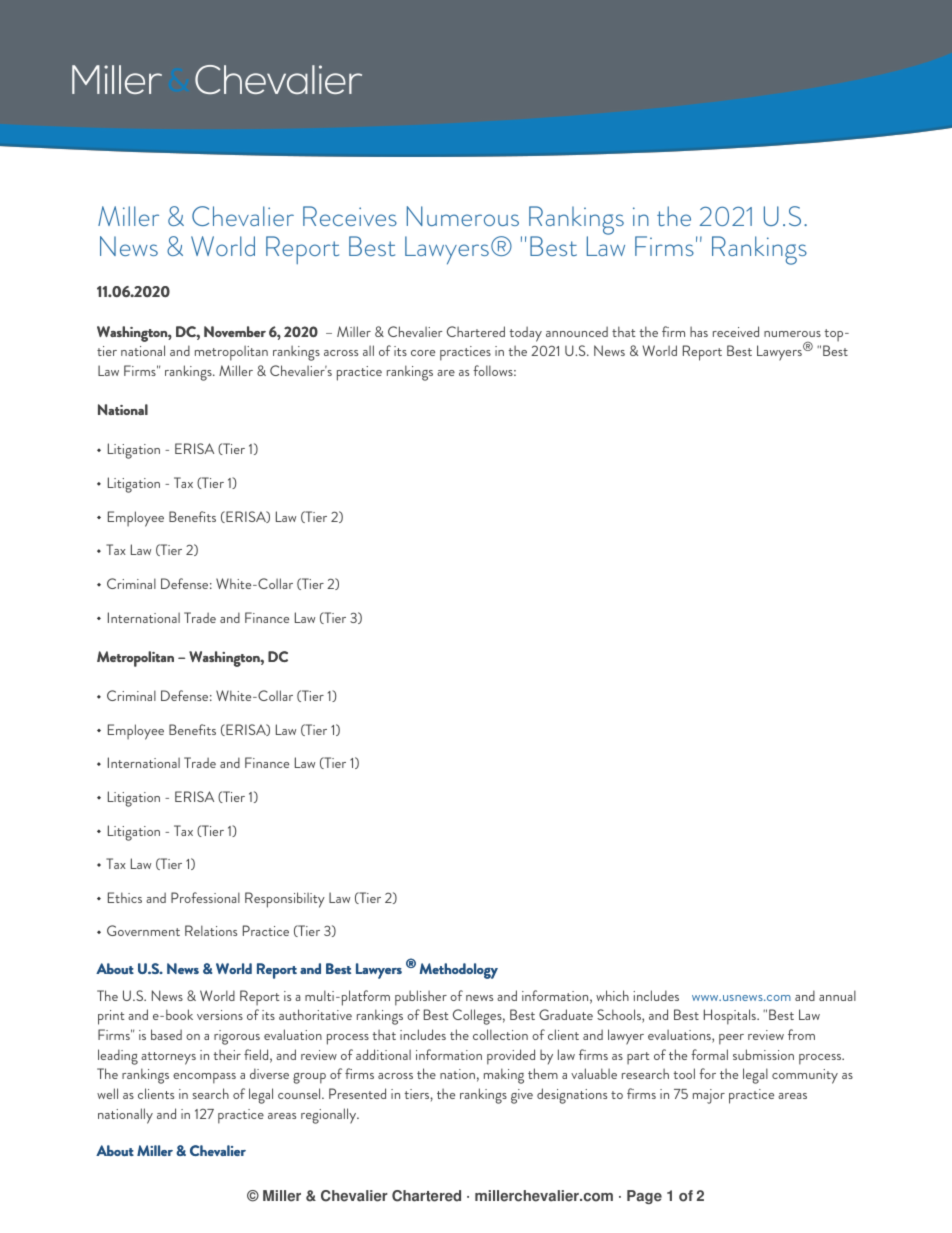 The height and width of the document is (1233, 952). Describe the element at coordinates (205, 897) in the document. I see `Professional` at that location.
